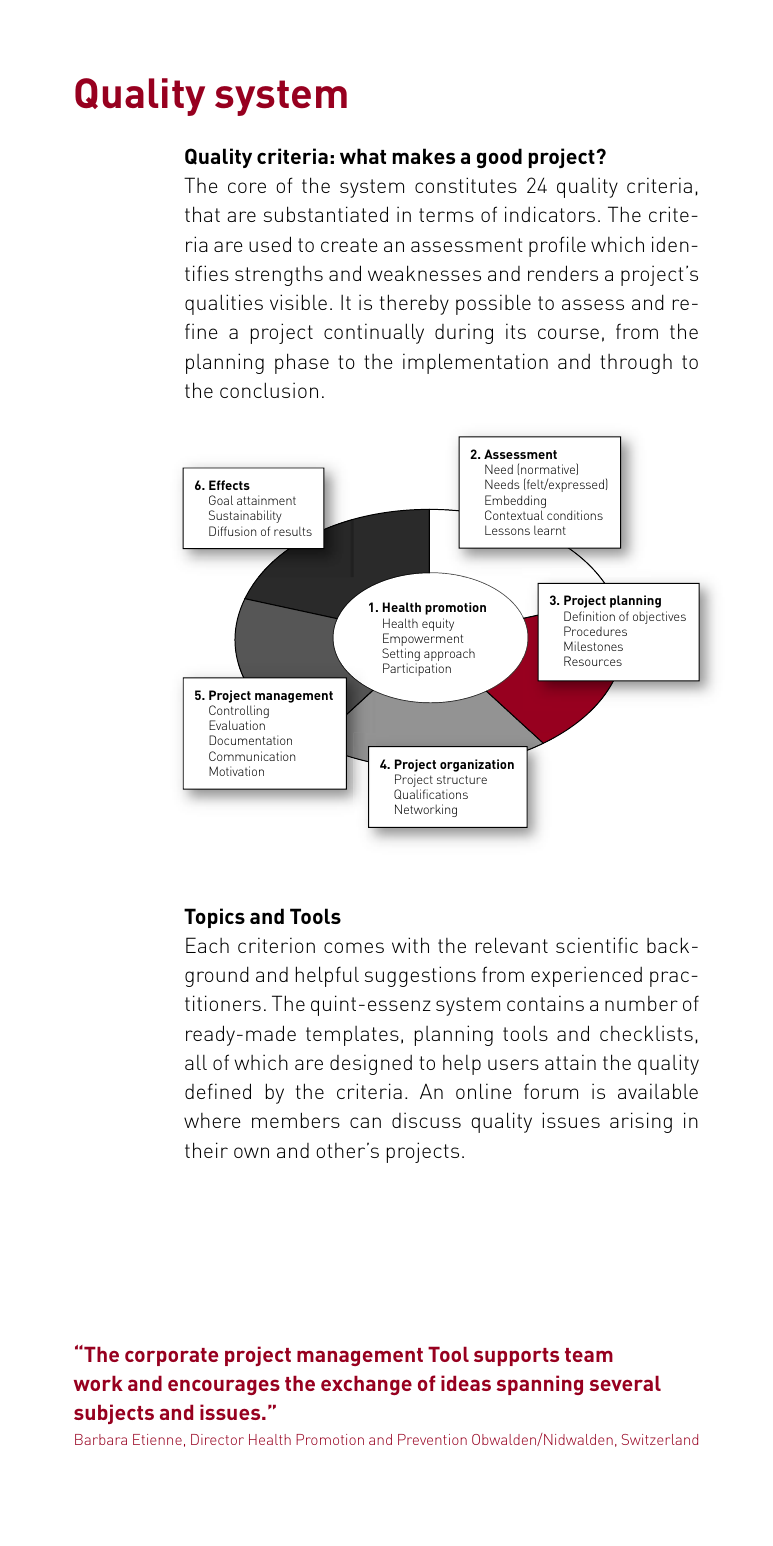 The width and height of the page is (773, 1546). Describe the element at coordinates (202, 214) in the page. I see `that` at that location.
